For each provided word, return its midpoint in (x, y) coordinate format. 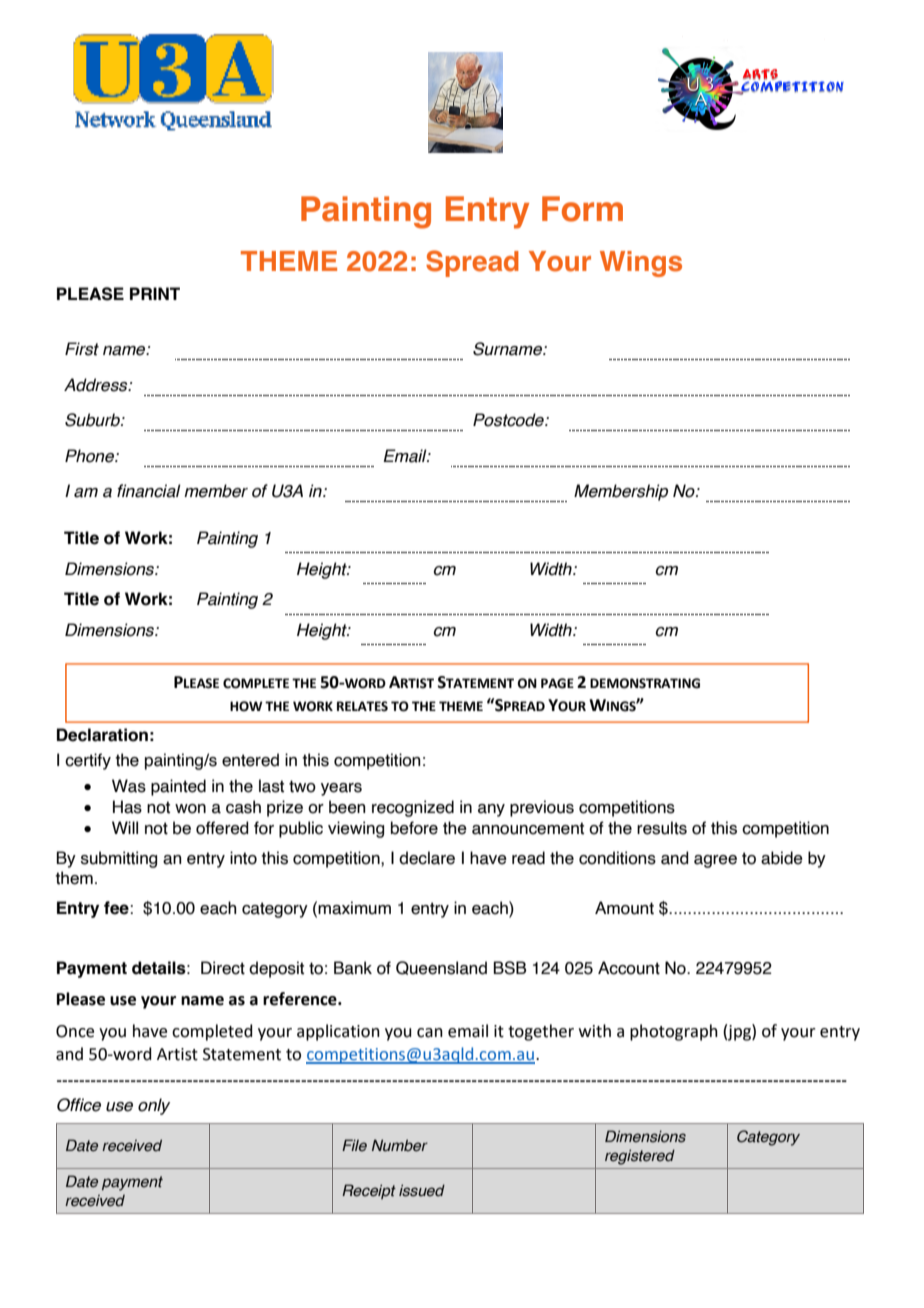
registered (640, 1157)
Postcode (509, 420)
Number (400, 1145)
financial (149, 491)
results (662, 828)
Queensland (441, 968)
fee (117, 908)
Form (582, 209)
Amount (624, 908)
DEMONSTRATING (645, 683)
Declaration (102, 735)
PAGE (557, 683)
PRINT (155, 293)
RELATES (362, 706)
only (154, 1106)
